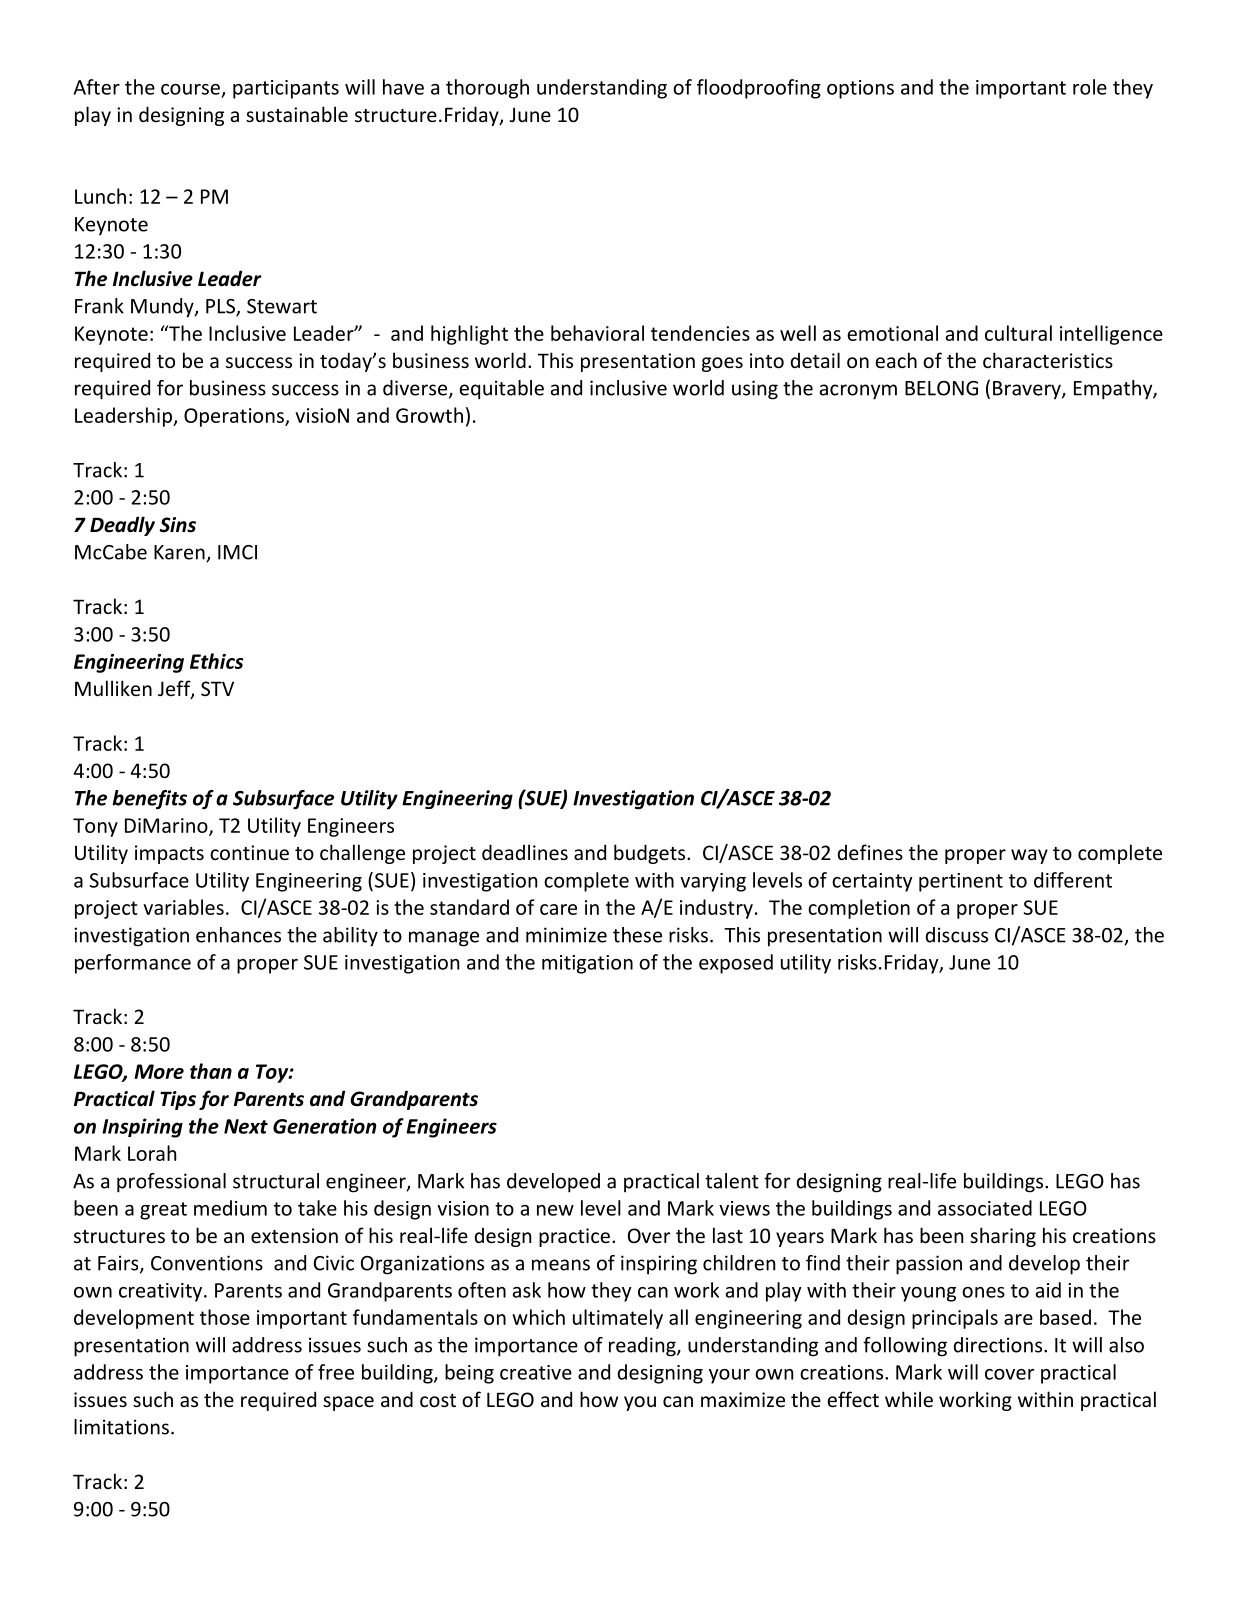 The image size is (1246, 1613). I want to click on course, so click(190, 89).
